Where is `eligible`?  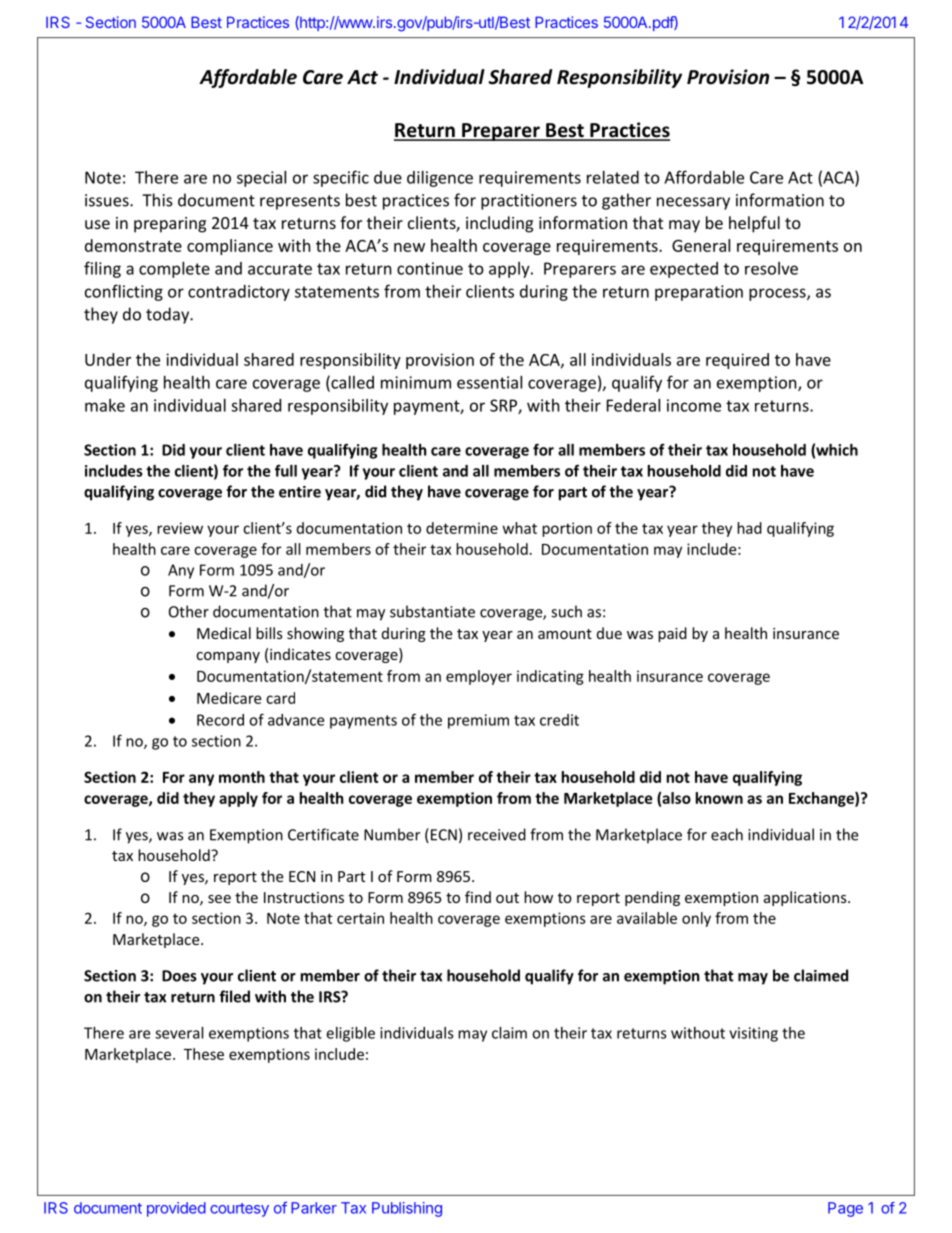 eligible is located at coordinates (350, 1034).
